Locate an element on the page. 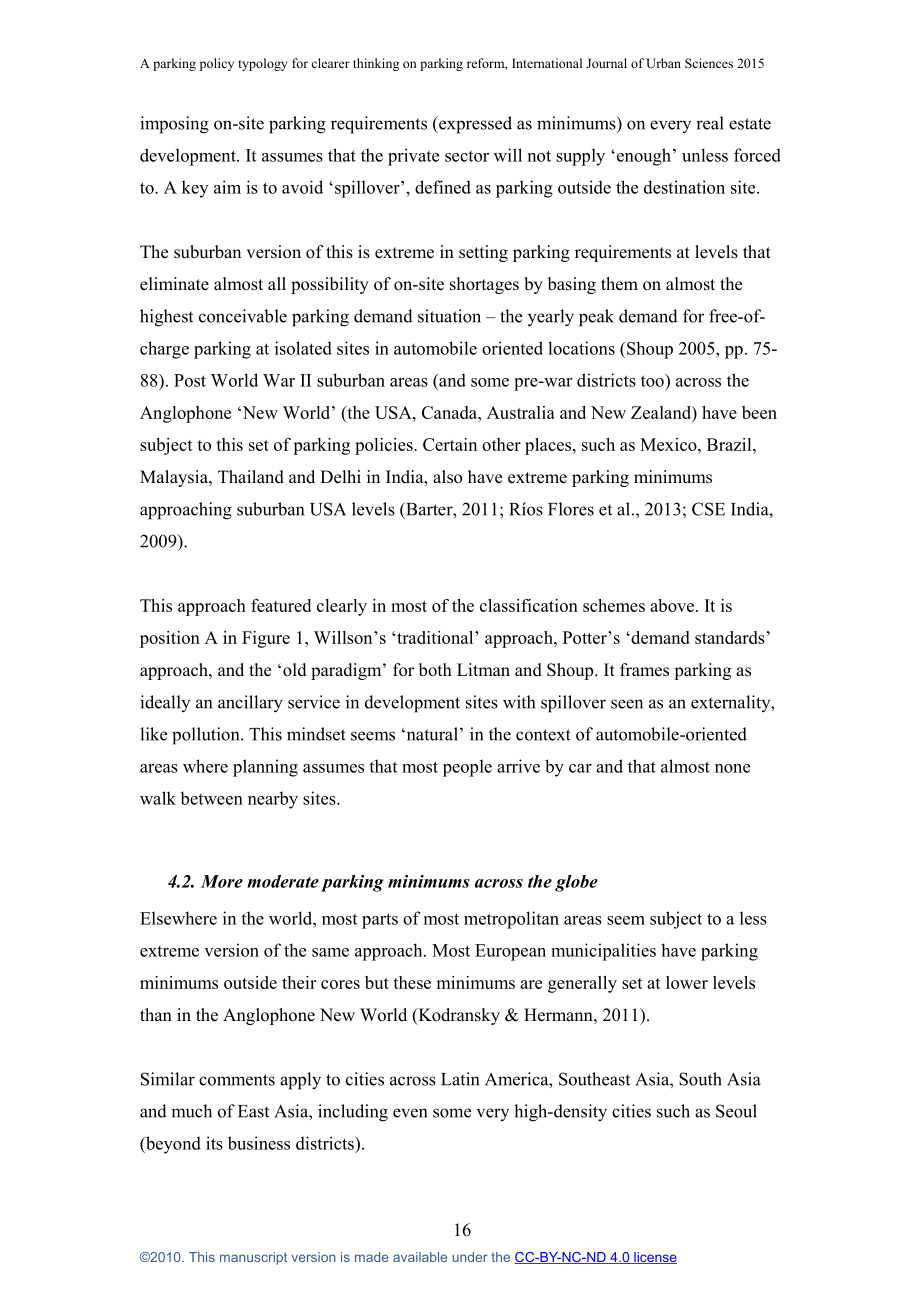 The width and height of the image is (924, 1308). manuscript is located at coordinates (253, 1258).
